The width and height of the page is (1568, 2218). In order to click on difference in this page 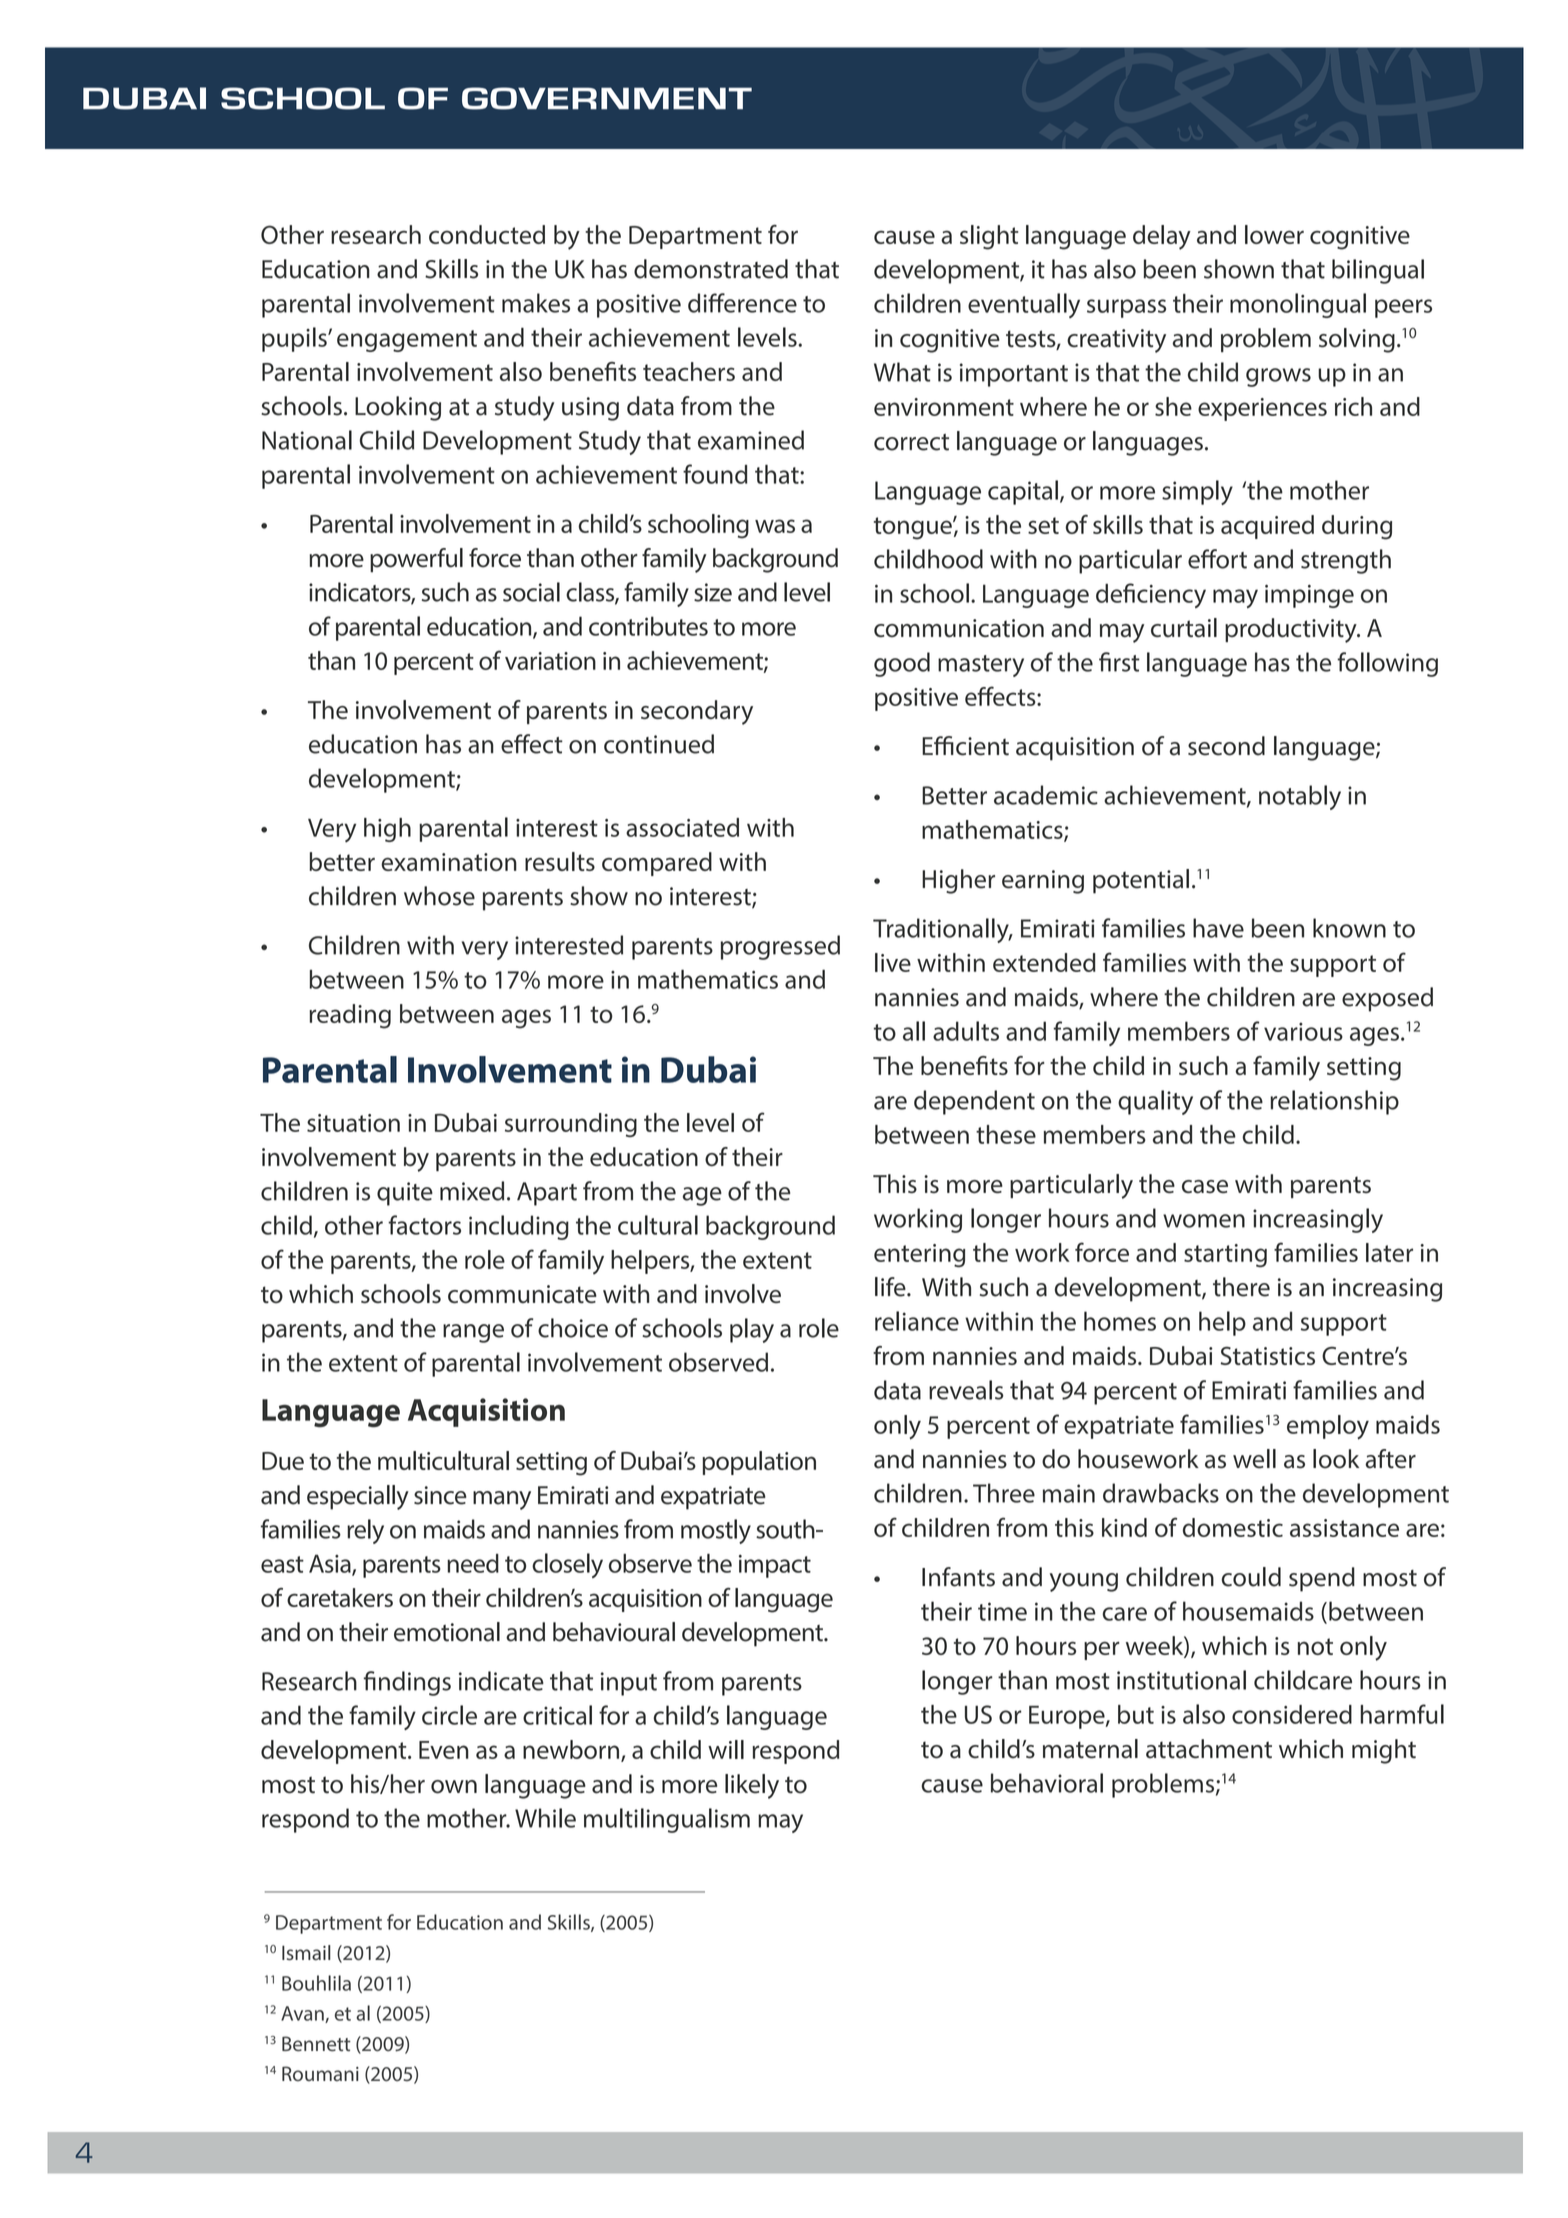, I will do `click(742, 303)`.
